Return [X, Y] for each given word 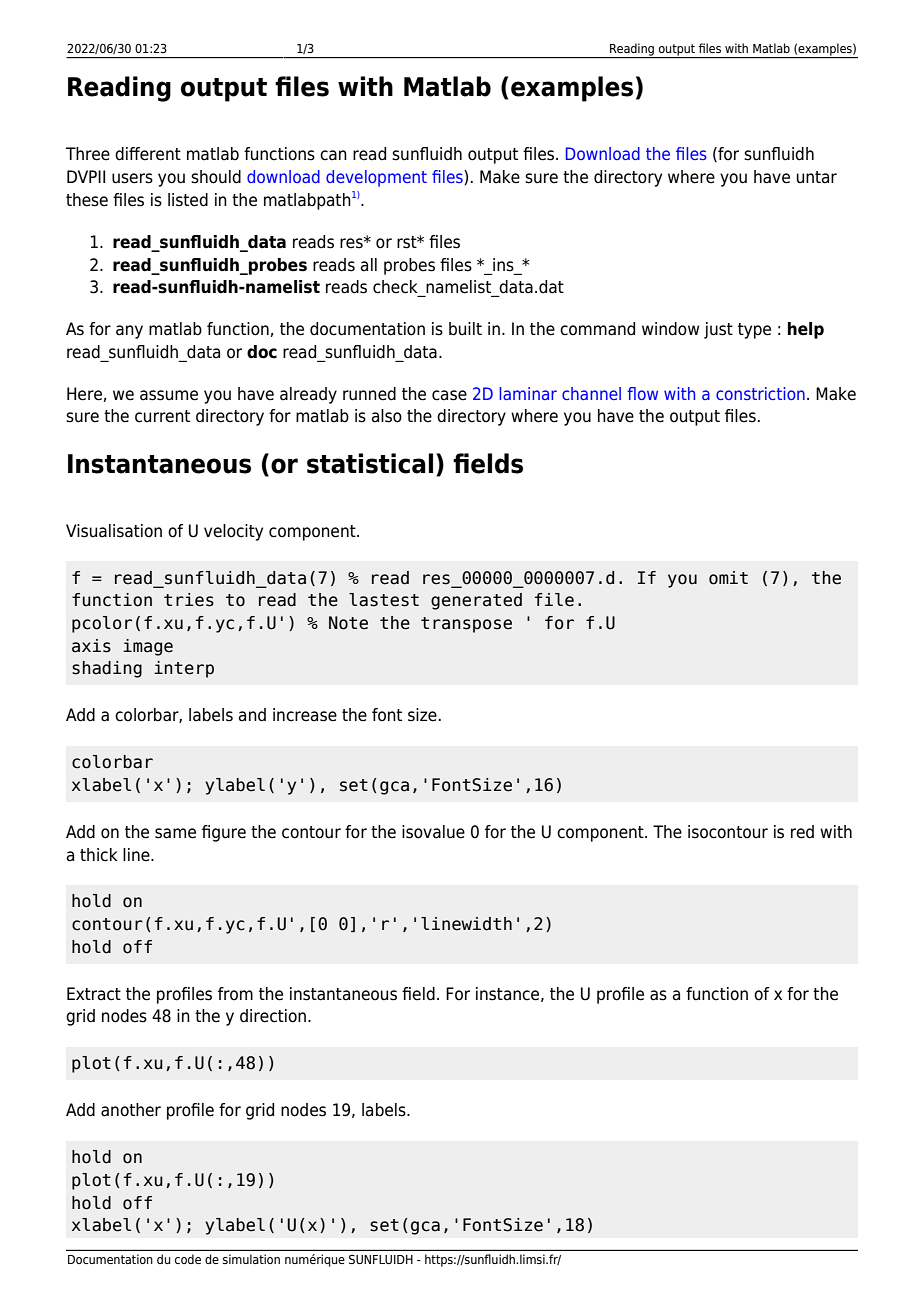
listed [188, 200]
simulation [251, 1259]
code [188, 1259]
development [376, 178]
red [802, 832]
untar [817, 177]
